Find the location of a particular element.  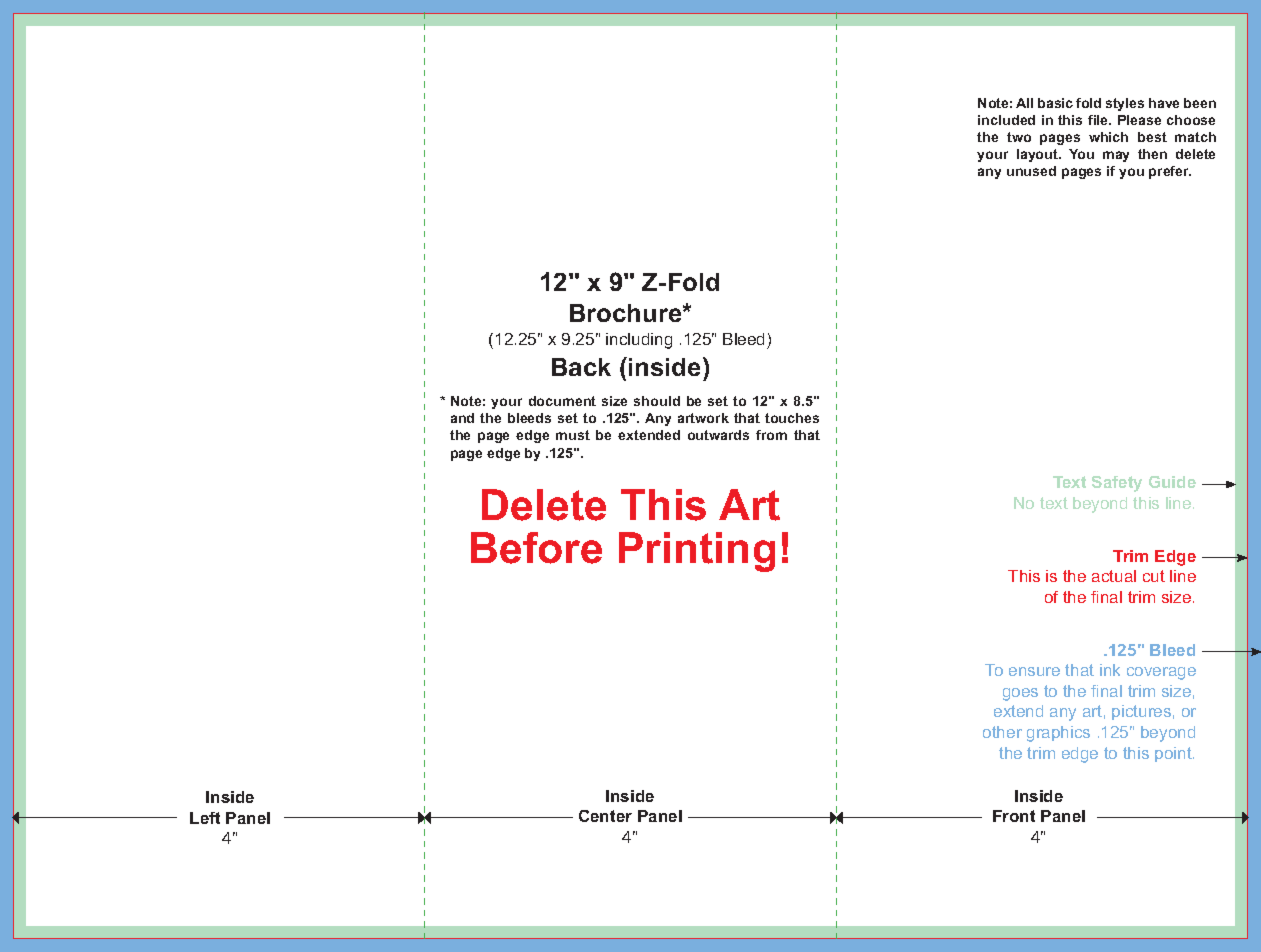

included is located at coordinates (1006, 120).
